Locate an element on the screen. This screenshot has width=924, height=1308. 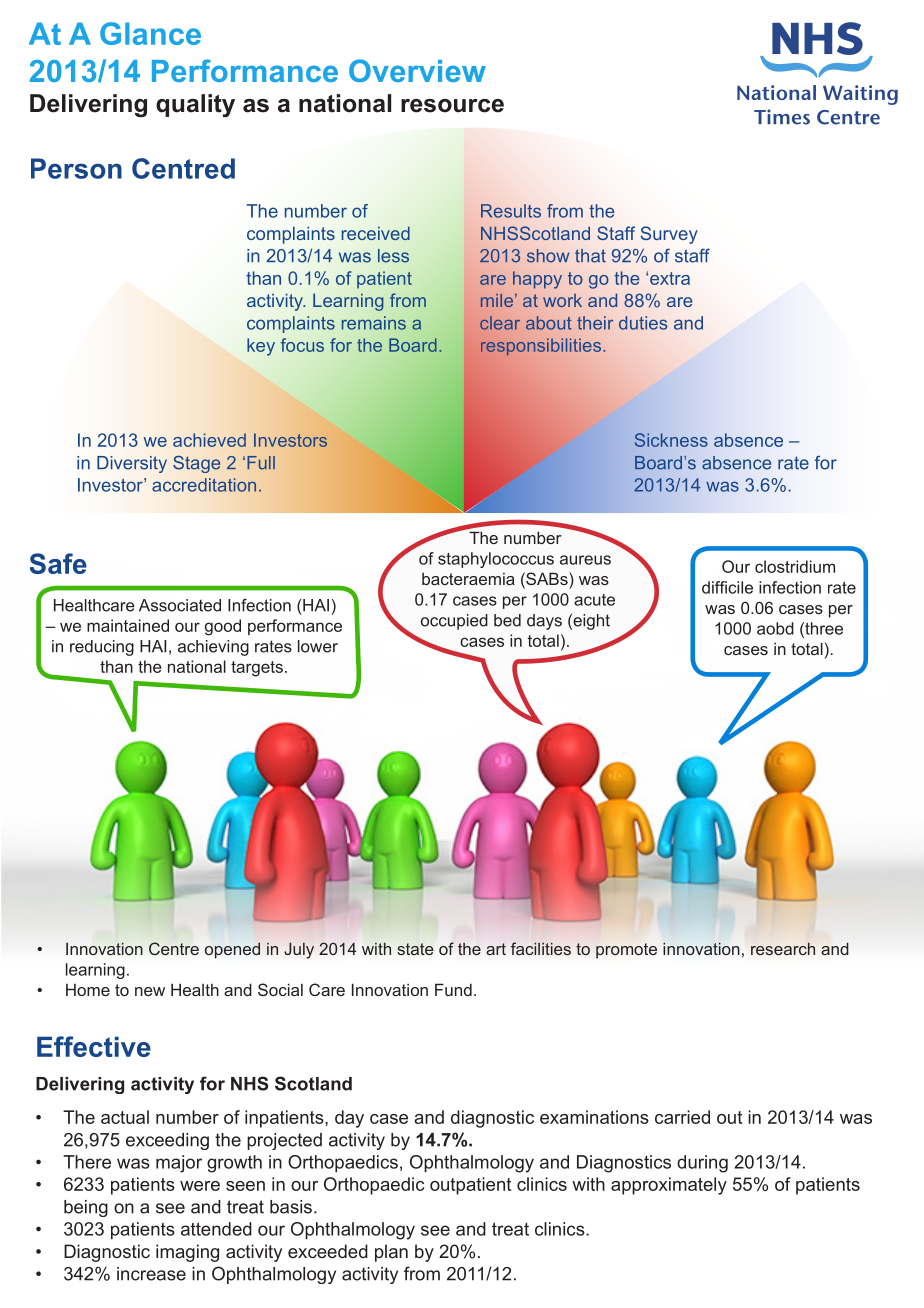
Survey is located at coordinates (669, 235).
